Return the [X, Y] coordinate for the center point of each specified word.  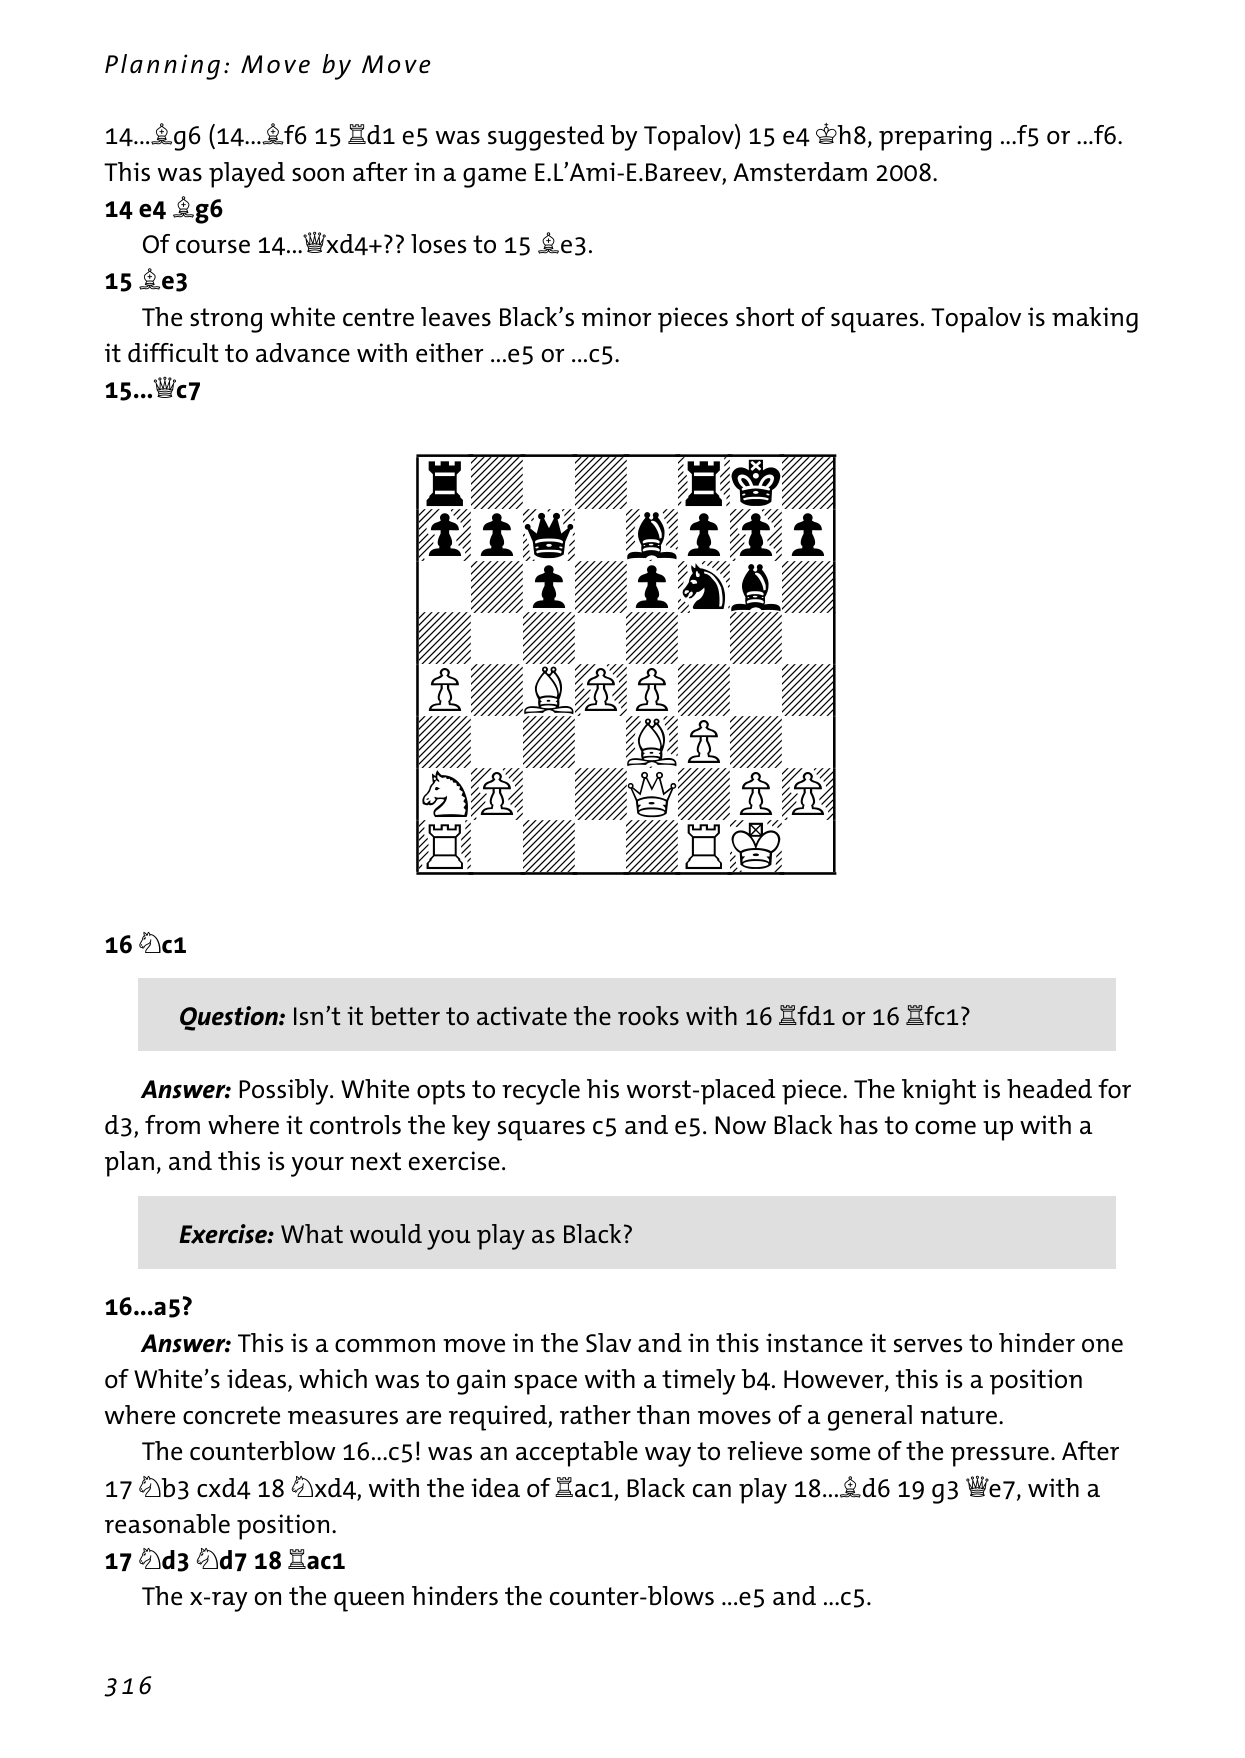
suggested [546, 138]
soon [318, 175]
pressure [1000, 1457]
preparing [935, 138]
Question [230, 1018]
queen [369, 1602]
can [712, 1490]
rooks [648, 1016]
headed [1049, 1089]
